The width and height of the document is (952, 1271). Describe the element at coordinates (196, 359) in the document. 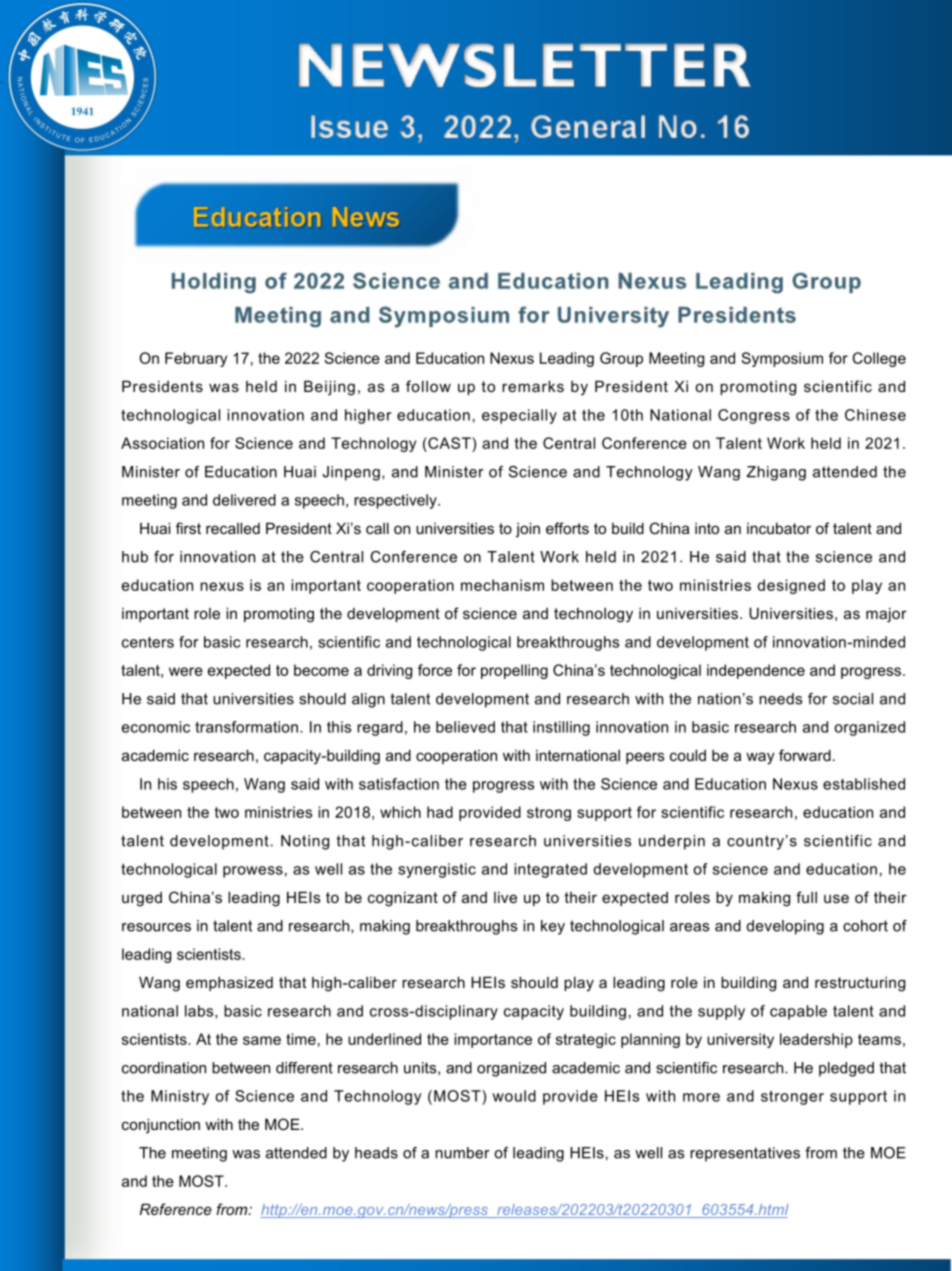

I see `February` at that location.
